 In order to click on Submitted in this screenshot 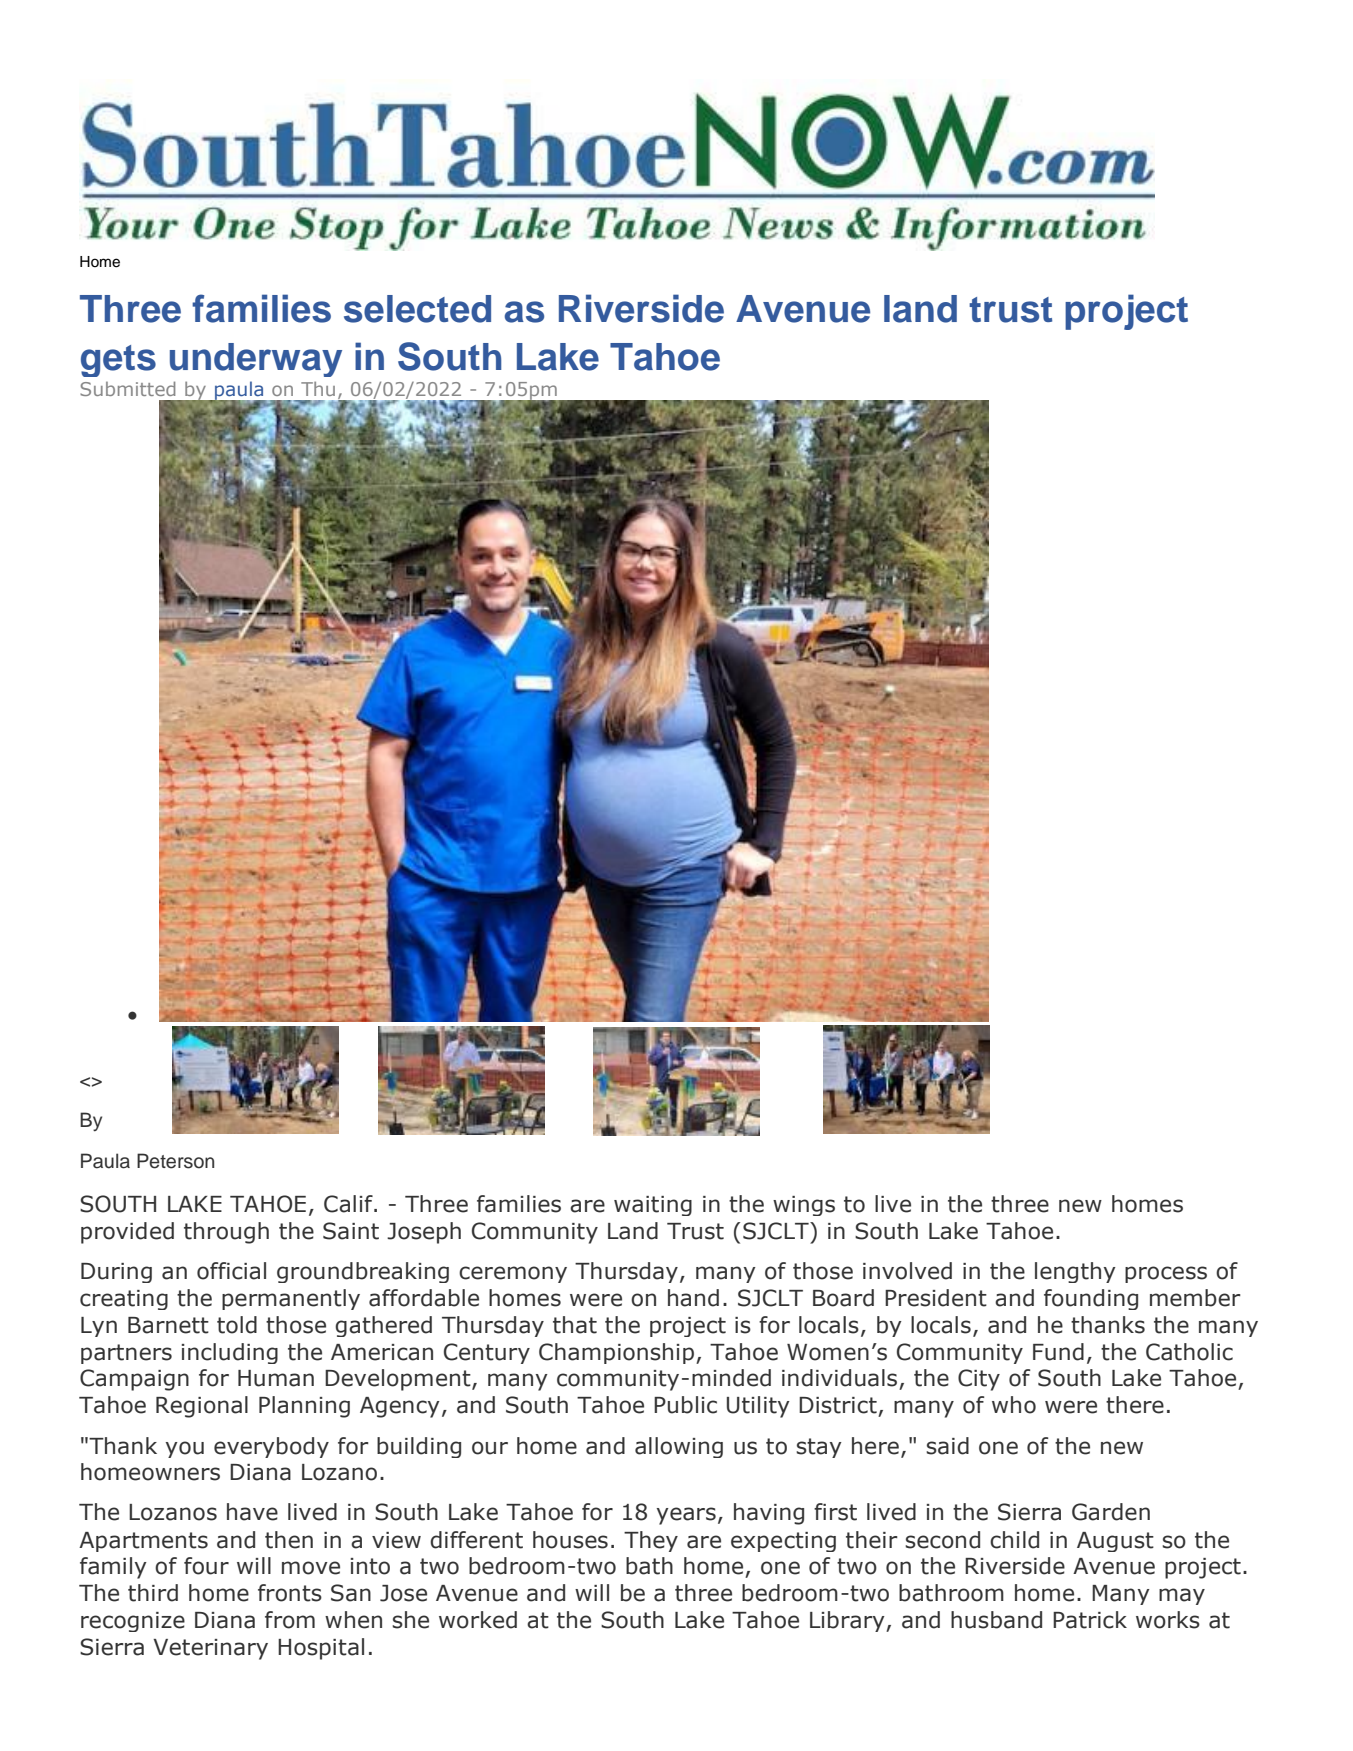, I will do `click(127, 388)`.
